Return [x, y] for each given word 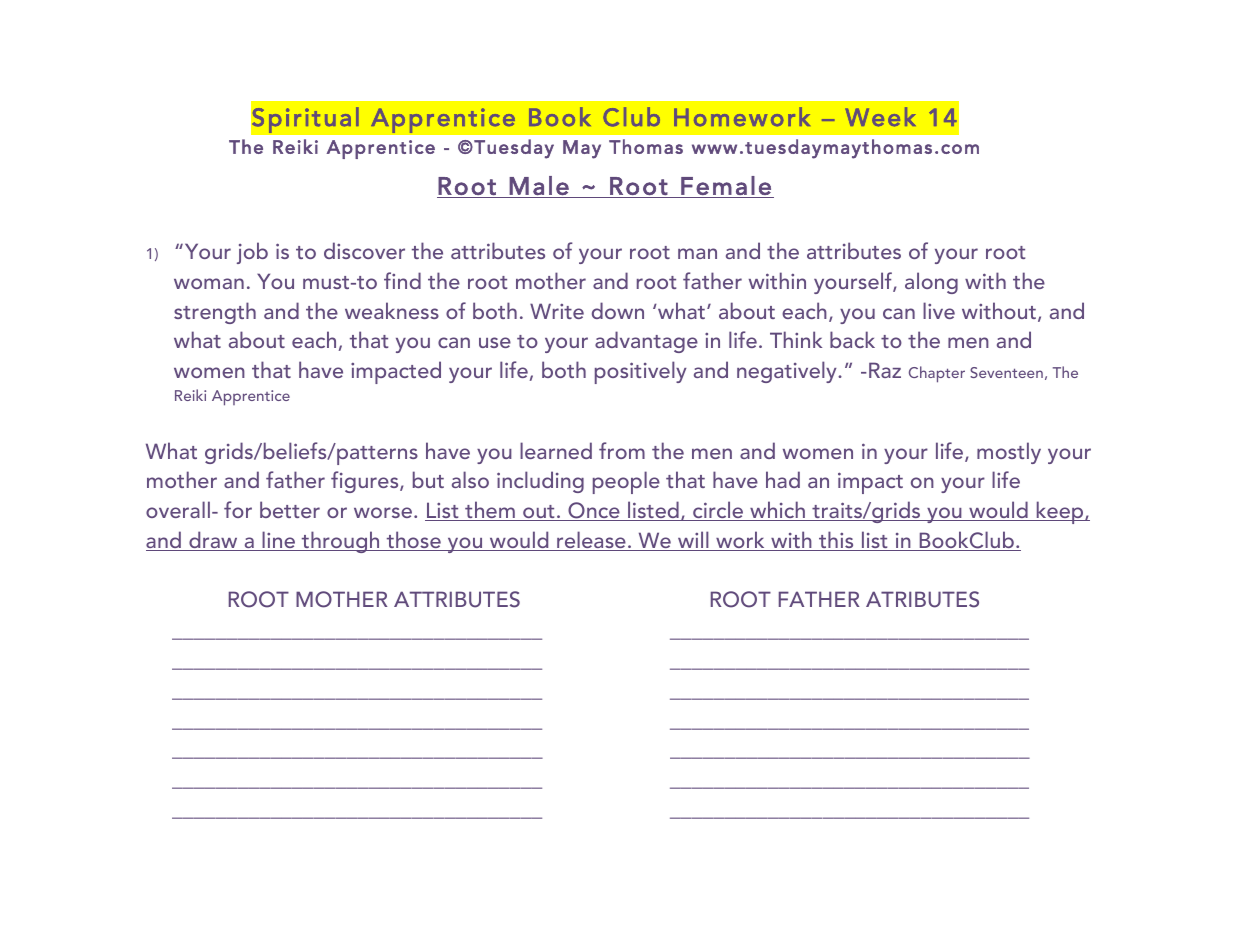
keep [1060, 512]
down [618, 310]
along [931, 283]
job [252, 253]
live [939, 310]
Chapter [937, 374]
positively [641, 372]
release [591, 541]
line [278, 541]
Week [880, 117]
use [495, 342]
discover [364, 250]
